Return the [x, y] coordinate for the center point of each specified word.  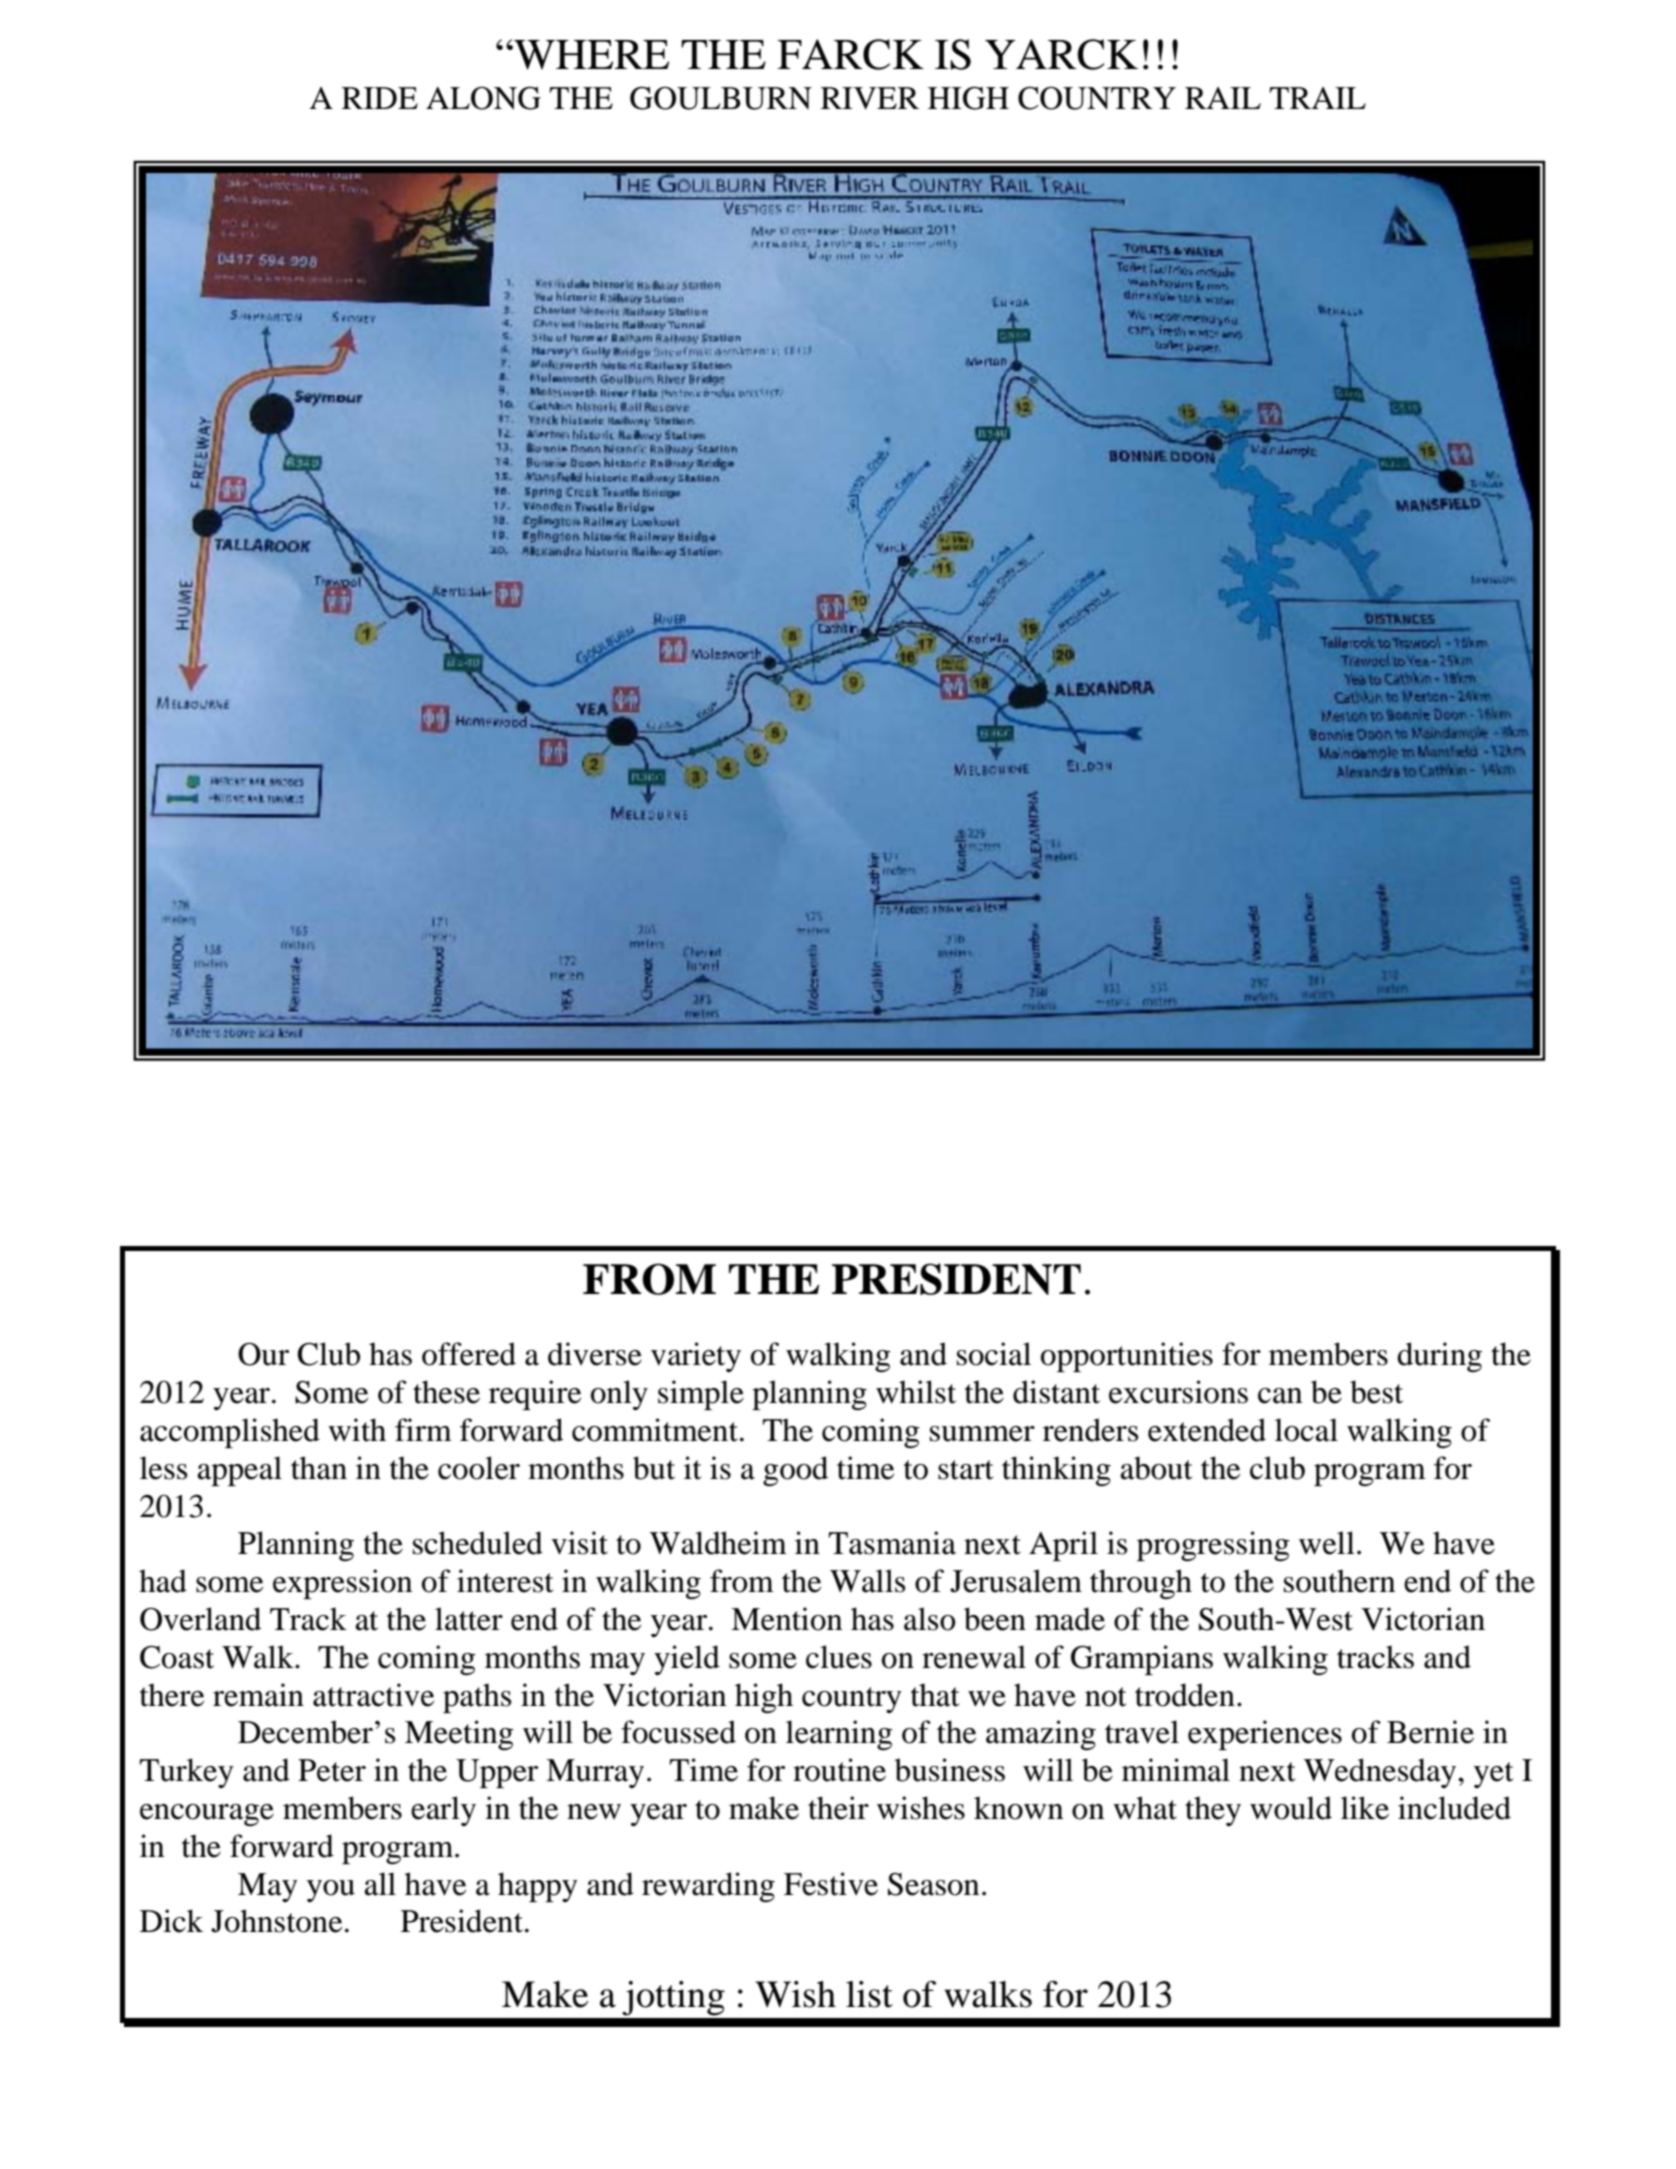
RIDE [380, 98]
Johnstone [276, 1921]
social [994, 1354]
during [1439, 1357]
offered [469, 1354]
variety [696, 1357]
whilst [916, 1392]
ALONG [483, 98]
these [446, 1392]
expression [342, 1584]
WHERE [590, 55]
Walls [867, 1581]
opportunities [1127, 1357]
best [1376, 1392]
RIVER [870, 98]
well [1327, 1543]
